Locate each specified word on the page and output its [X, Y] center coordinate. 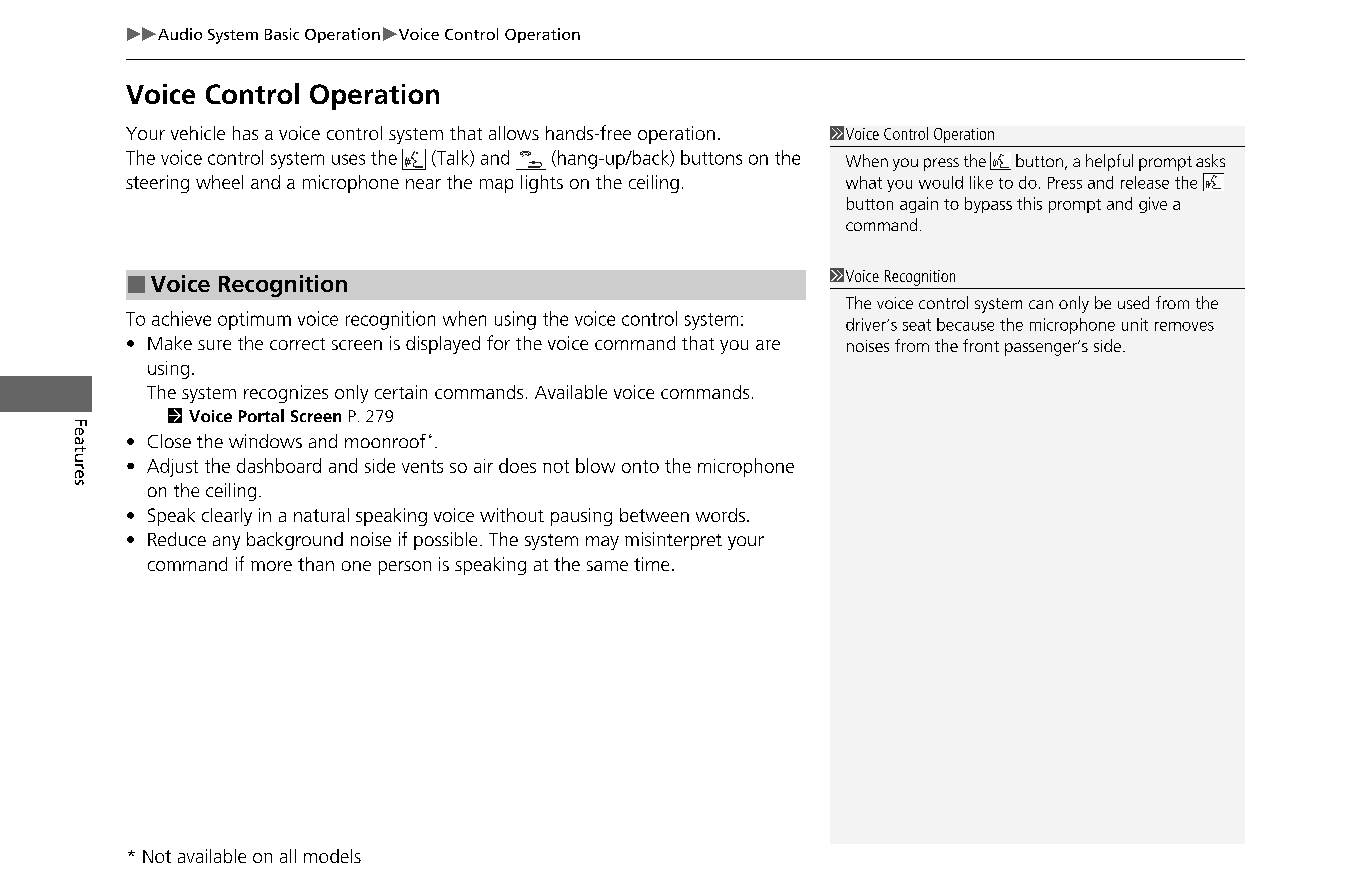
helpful [1109, 162]
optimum [254, 320]
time [651, 564]
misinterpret [673, 541]
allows [514, 133]
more [271, 566]
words [720, 515]
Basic [282, 34]
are [768, 345]
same [607, 566]
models [332, 856]
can [1041, 304]
